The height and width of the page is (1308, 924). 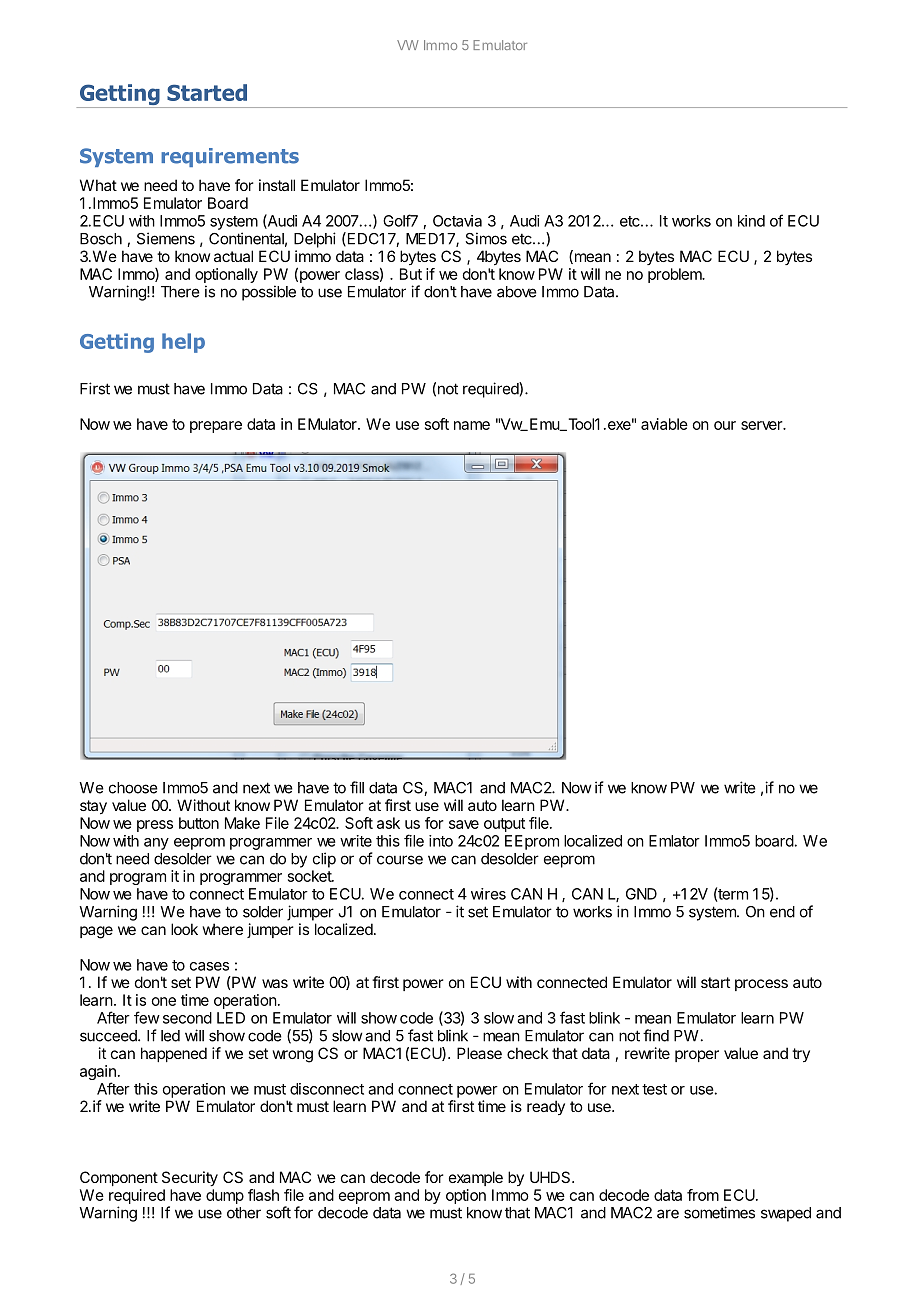 I want to click on from, so click(x=703, y=1195).
